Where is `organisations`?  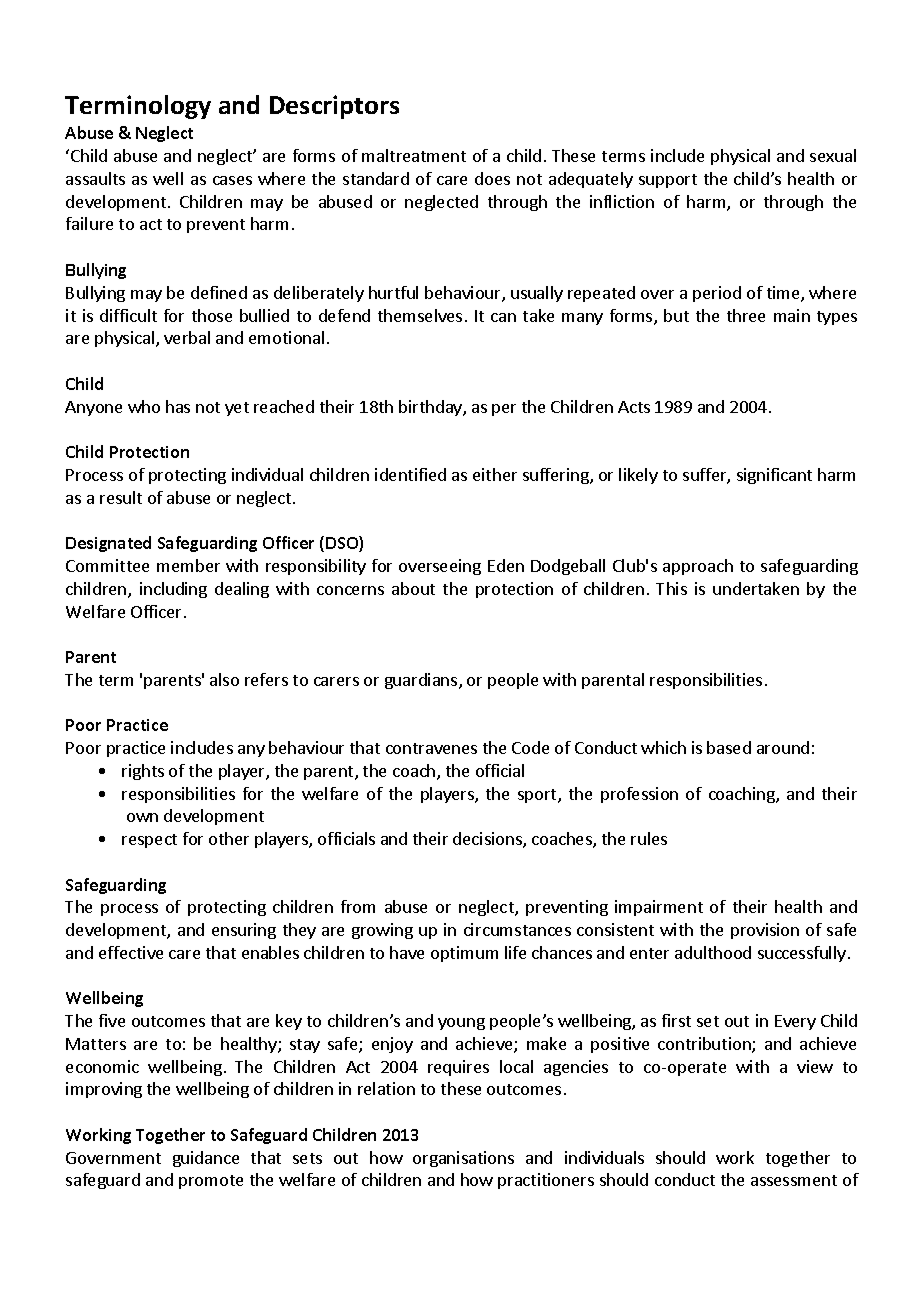
organisations is located at coordinates (463, 1159).
